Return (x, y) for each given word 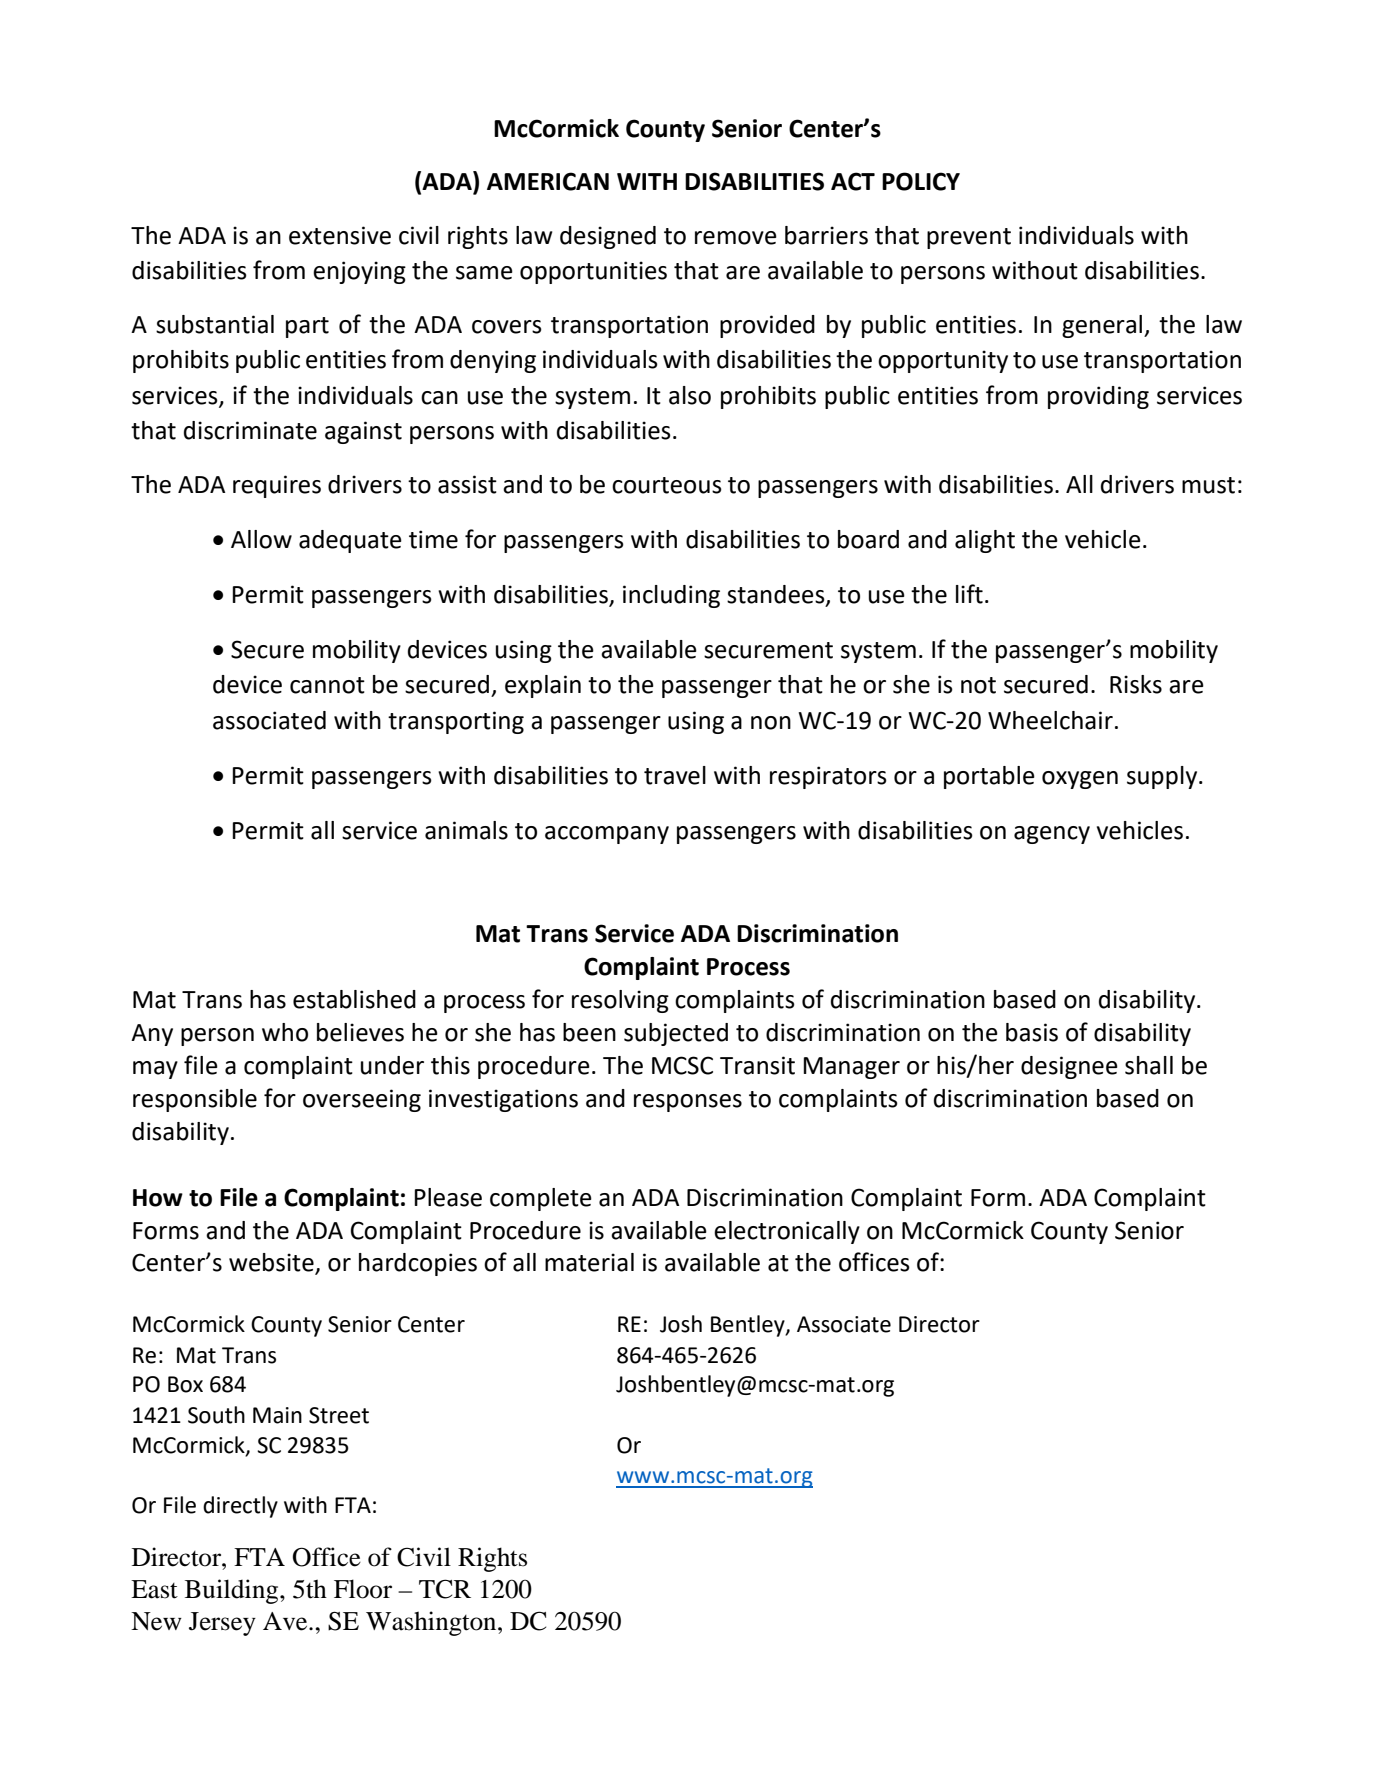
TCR (445, 1589)
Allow (261, 539)
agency (1052, 835)
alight (985, 541)
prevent (969, 238)
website (272, 1263)
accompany (607, 835)
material (589, 1262)
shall (1149, 1065)
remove (736, 238)
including (671, 596)
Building (233, 1591)
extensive (340, 235)
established (354, 999)
